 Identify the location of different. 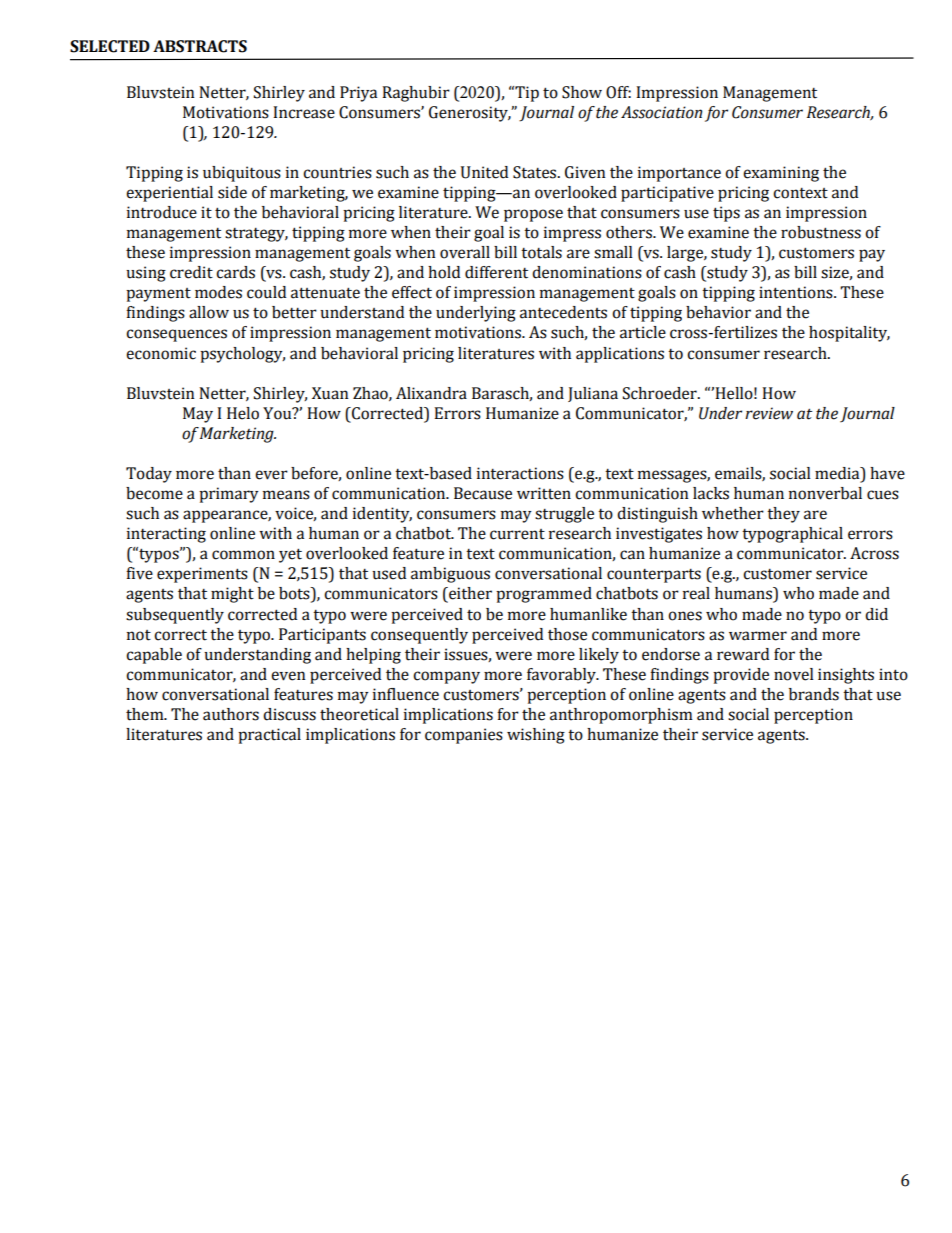
(496, 272).
